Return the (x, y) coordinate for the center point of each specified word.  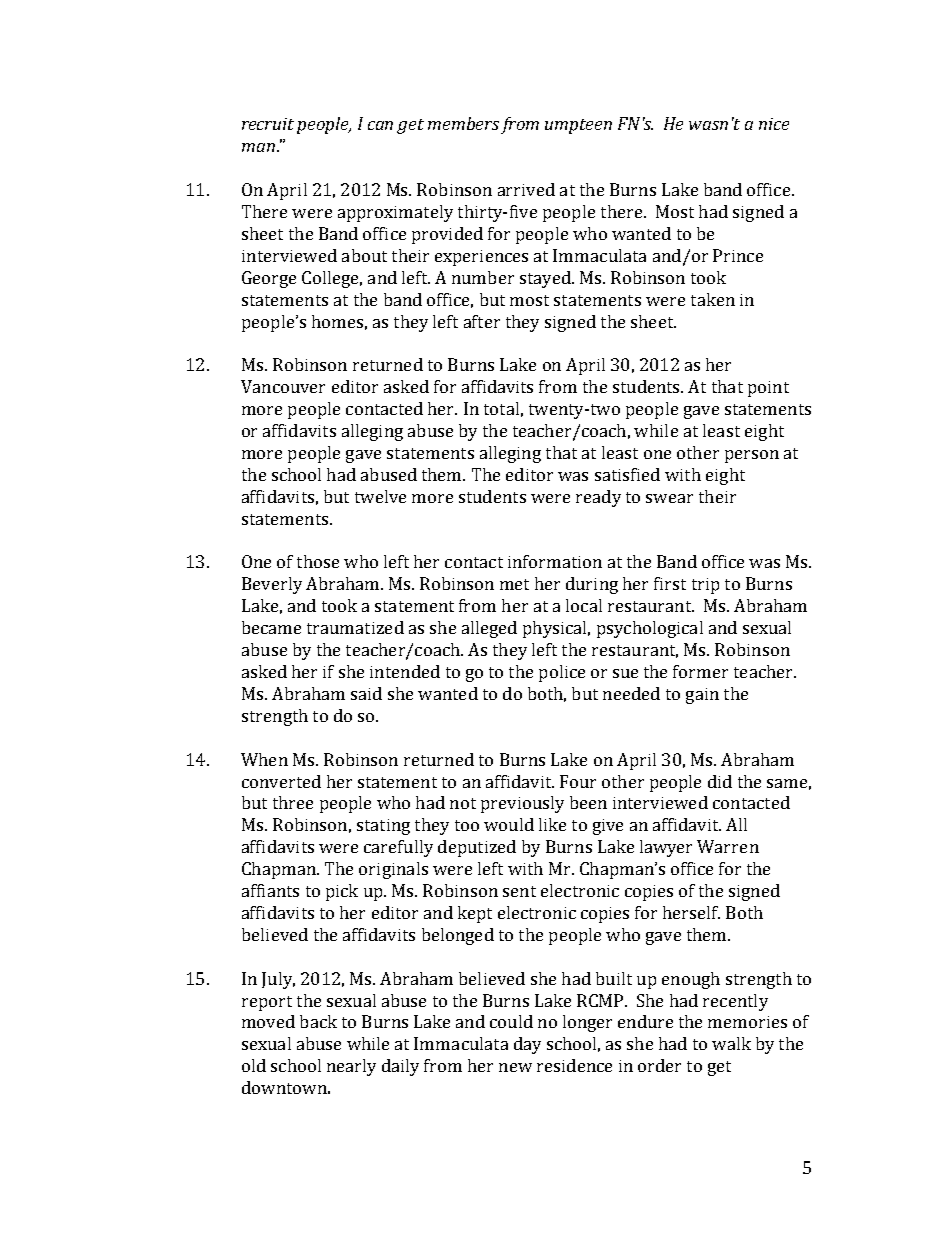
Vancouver (283, 386)
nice (774, 124)
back (318, 1021)
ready (598, 498)
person (752, 456)
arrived (526, 189)
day (527, 1045)
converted (281, 781)
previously (522, 804)
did (720, 781)
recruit (268, 124)
